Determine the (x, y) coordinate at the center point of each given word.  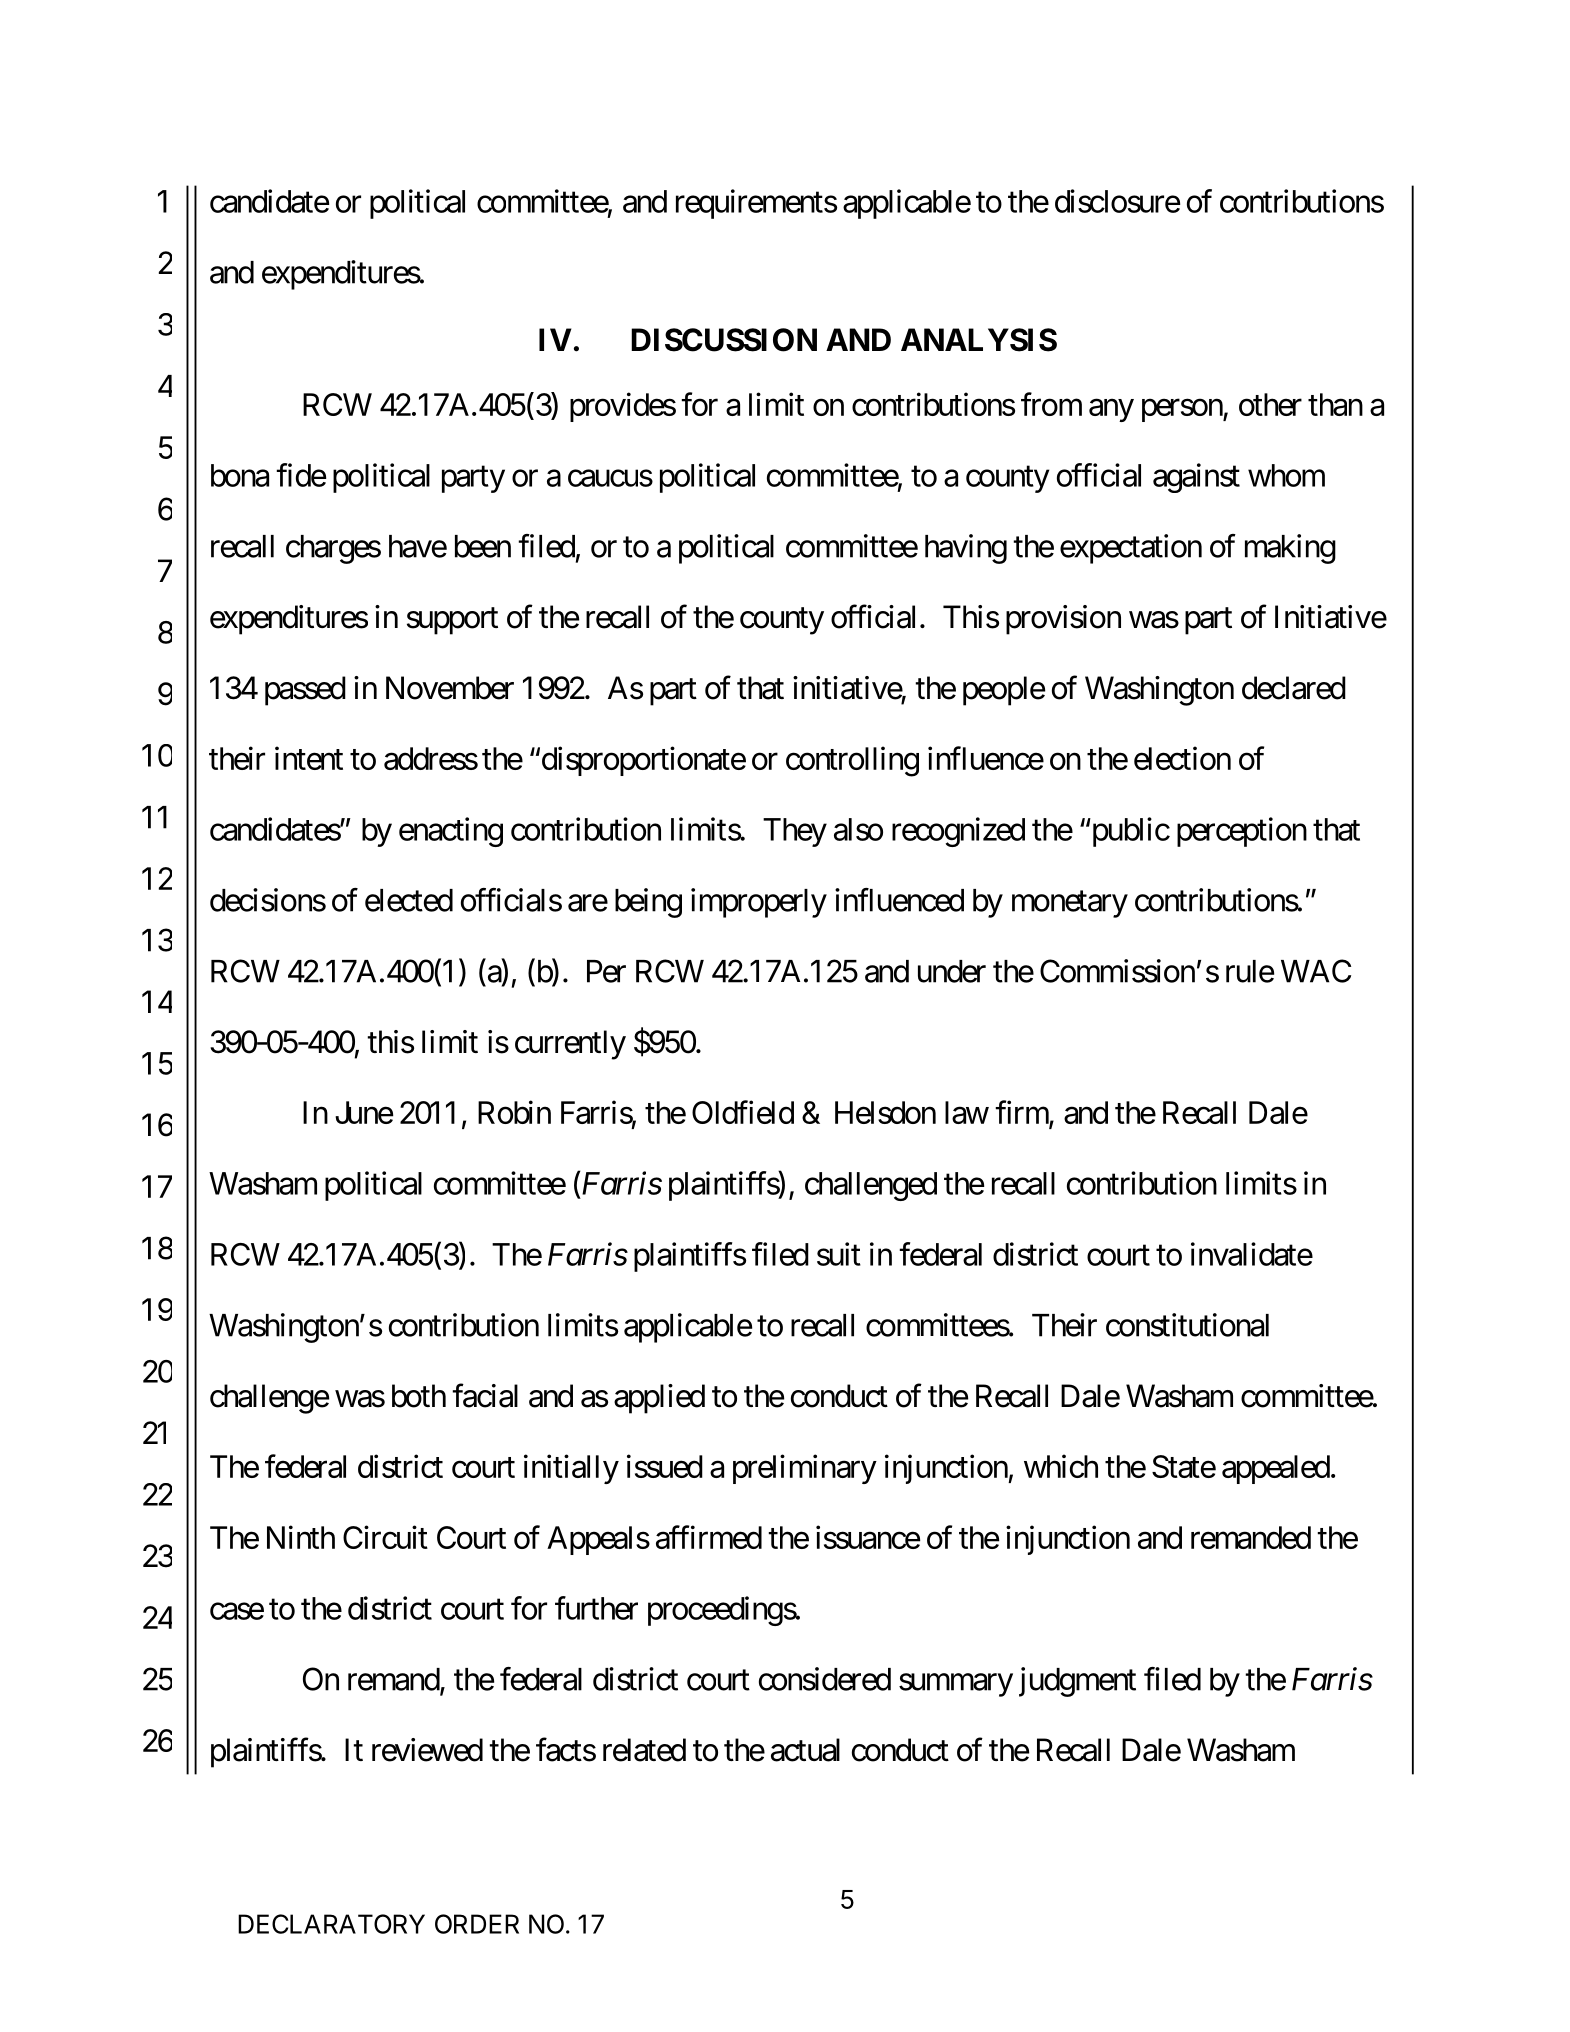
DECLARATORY (331, 1924)
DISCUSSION (724, 340)
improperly (759, 903)
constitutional (1187, 1325)
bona (240, 475)
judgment (1077, 1682)
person (1183, 410)
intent (309, 758)
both (419, 1396)
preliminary (805, 1469)
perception (1242, 832)
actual (805, 1750)
